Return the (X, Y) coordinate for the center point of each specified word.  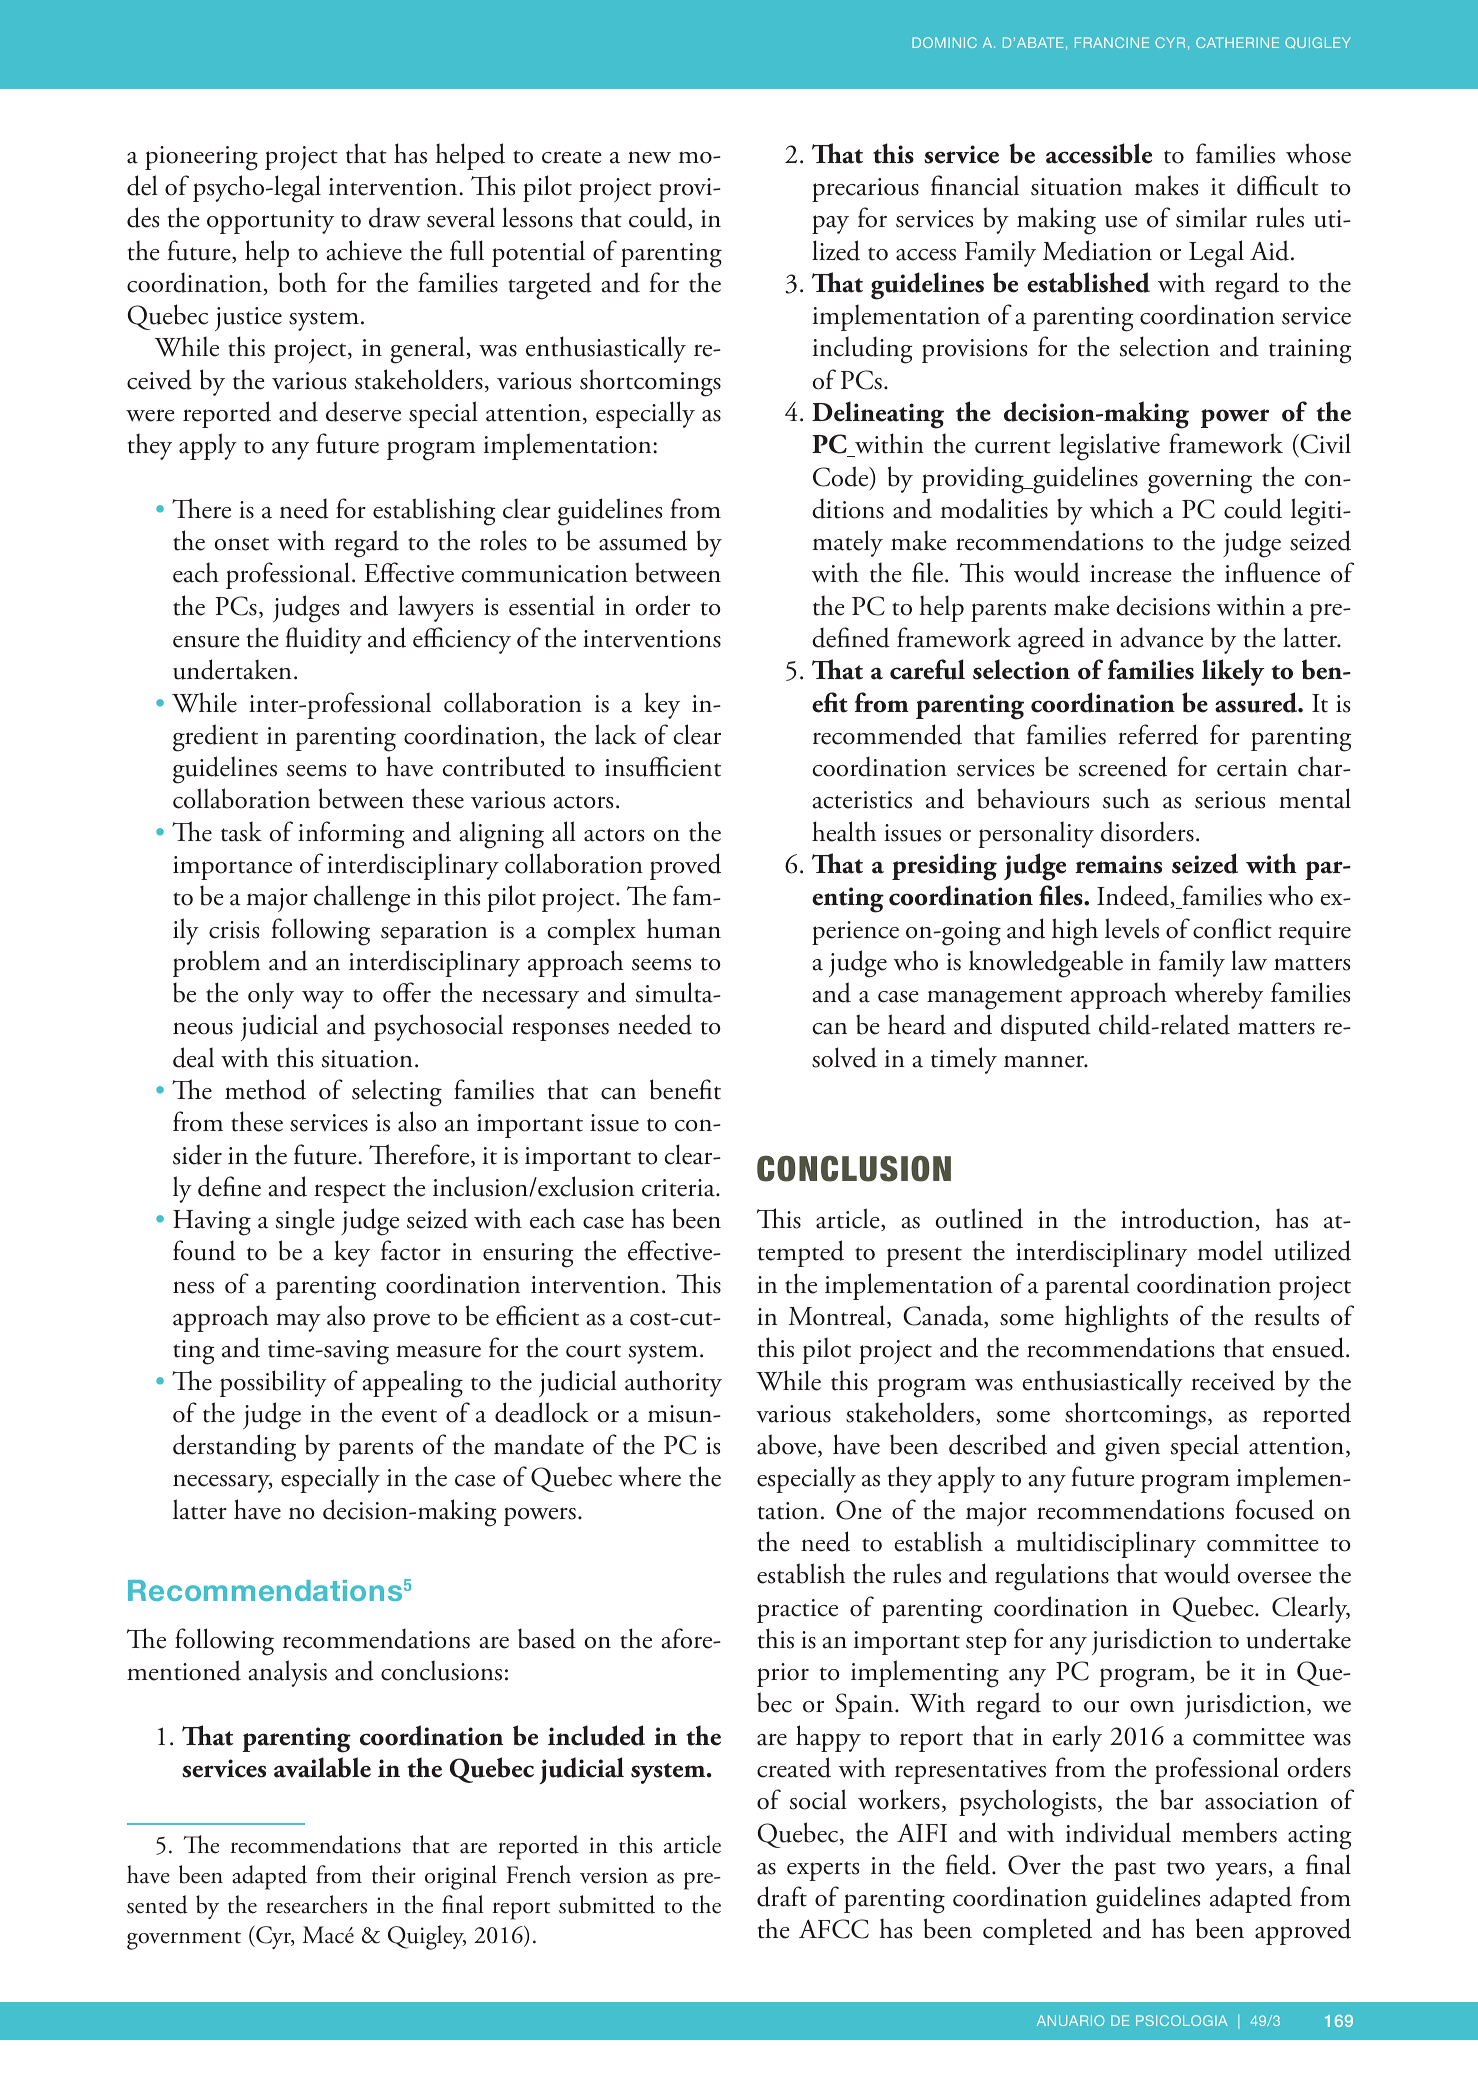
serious (1230, 800)
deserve (363, 411)
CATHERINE (1237, 42)
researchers (316, 1904)
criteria (679, 1188)
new (649, 157)
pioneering (201, 158)
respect (350, 1193)
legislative (1110, 447)
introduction (1188, 1219)
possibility (273, 1383)
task (241, 831)
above (788, 1445)
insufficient (663, 766)
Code (842, 477)
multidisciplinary (1106, 1544)
